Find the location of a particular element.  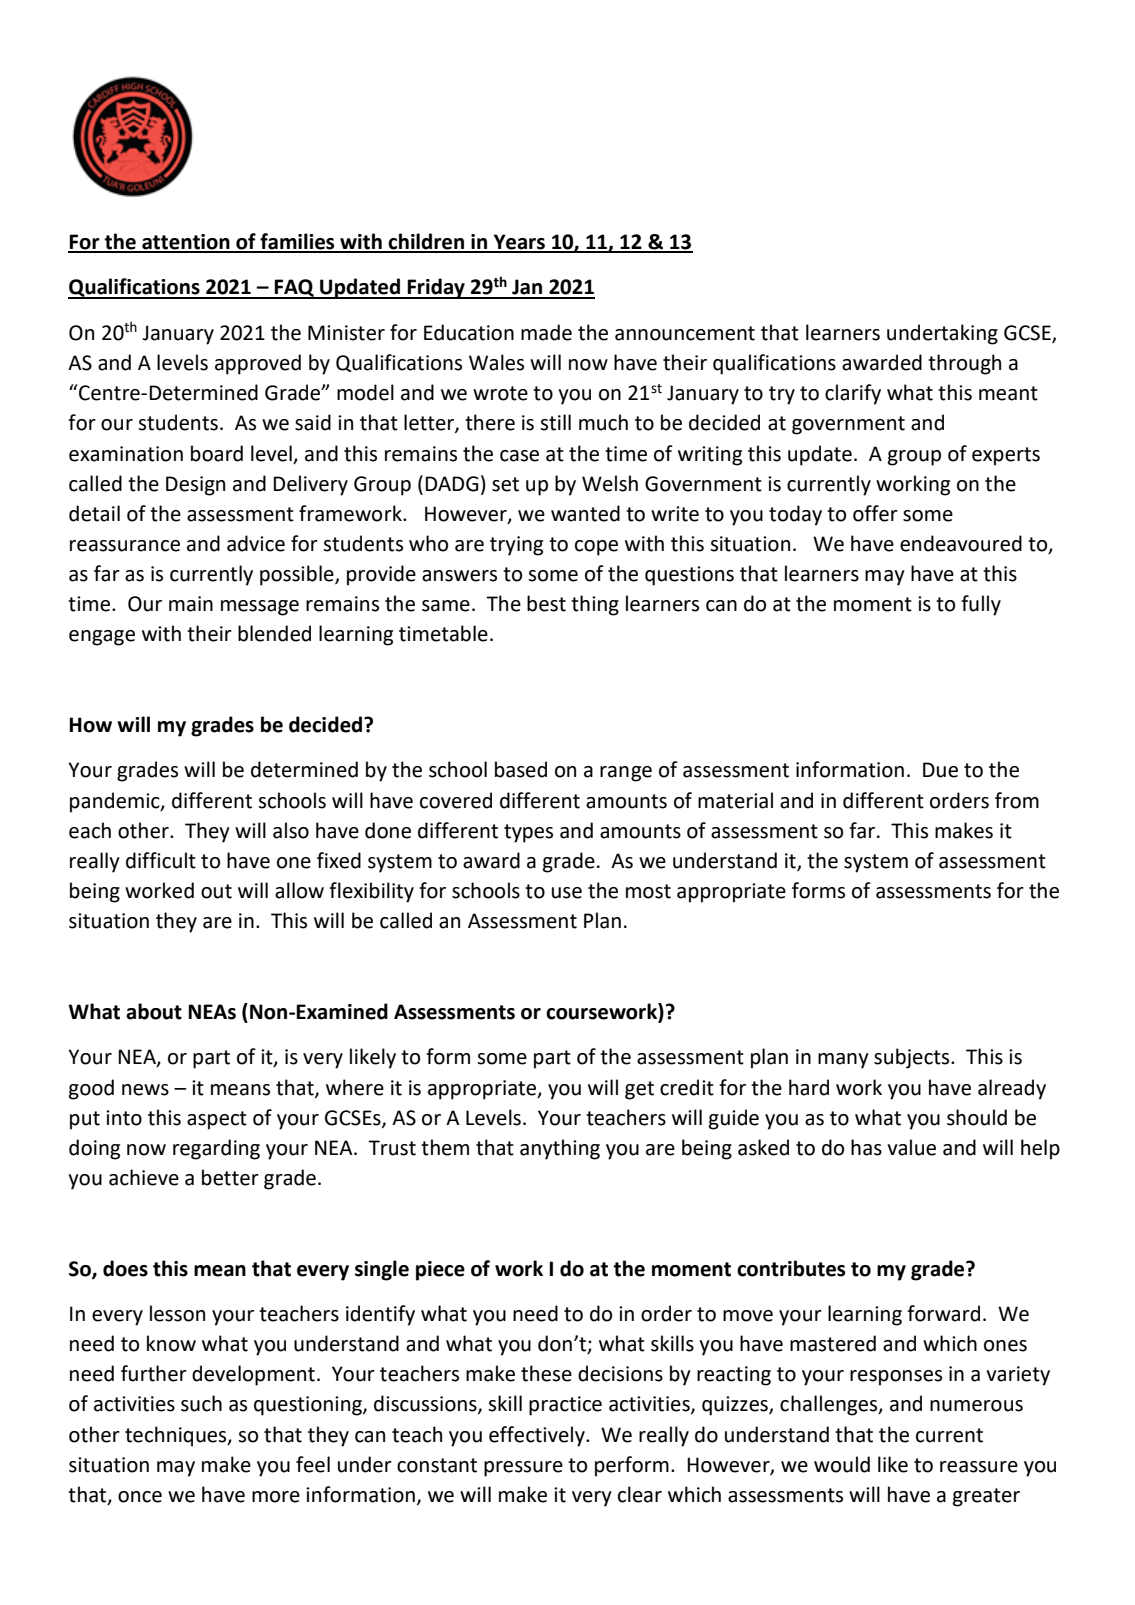

from is located at coordinates (1017, 800).
